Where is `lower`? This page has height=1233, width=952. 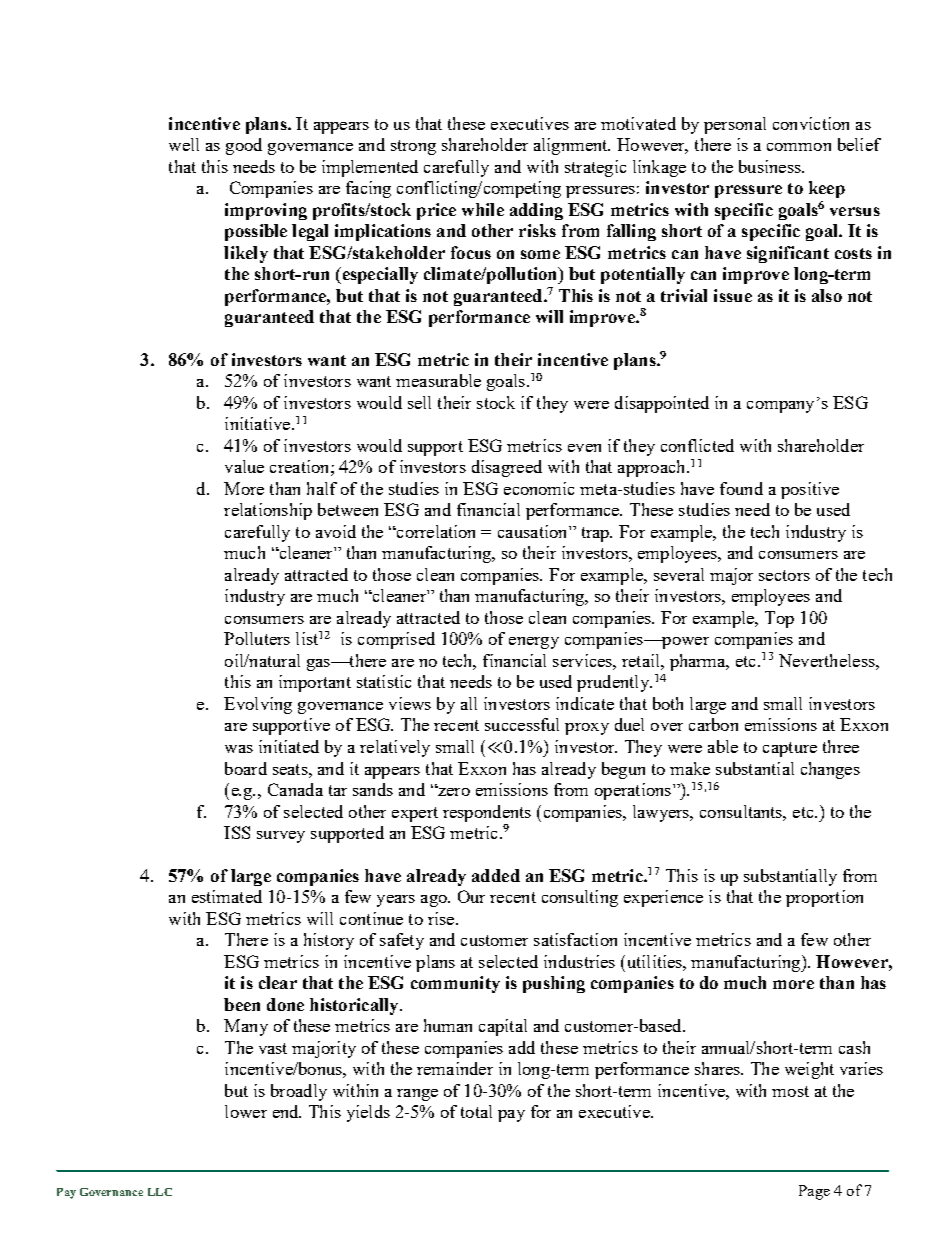 lower is located at coordinates (246, 1111).
